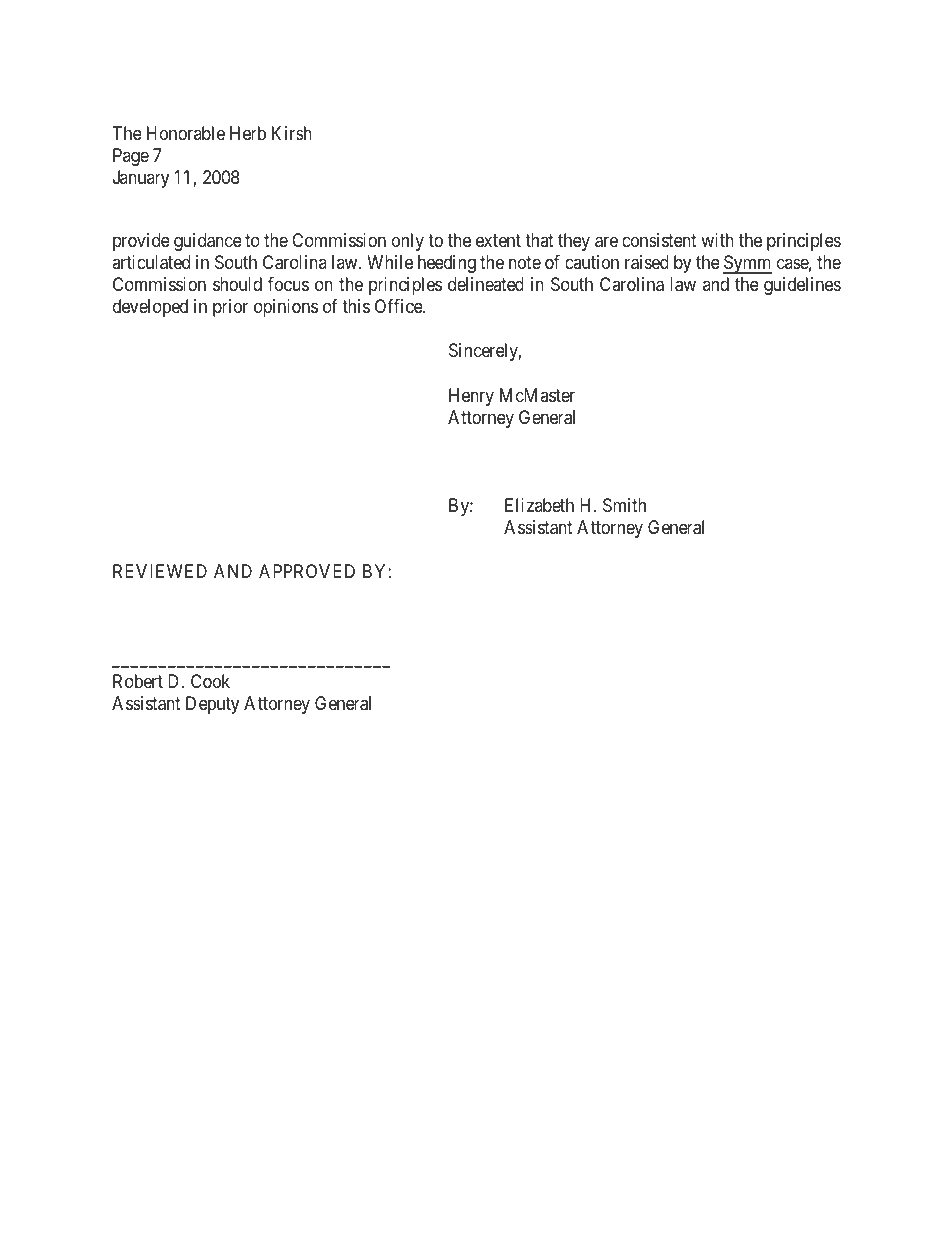  I want to click on Elizabeth, so click(539, 505).
